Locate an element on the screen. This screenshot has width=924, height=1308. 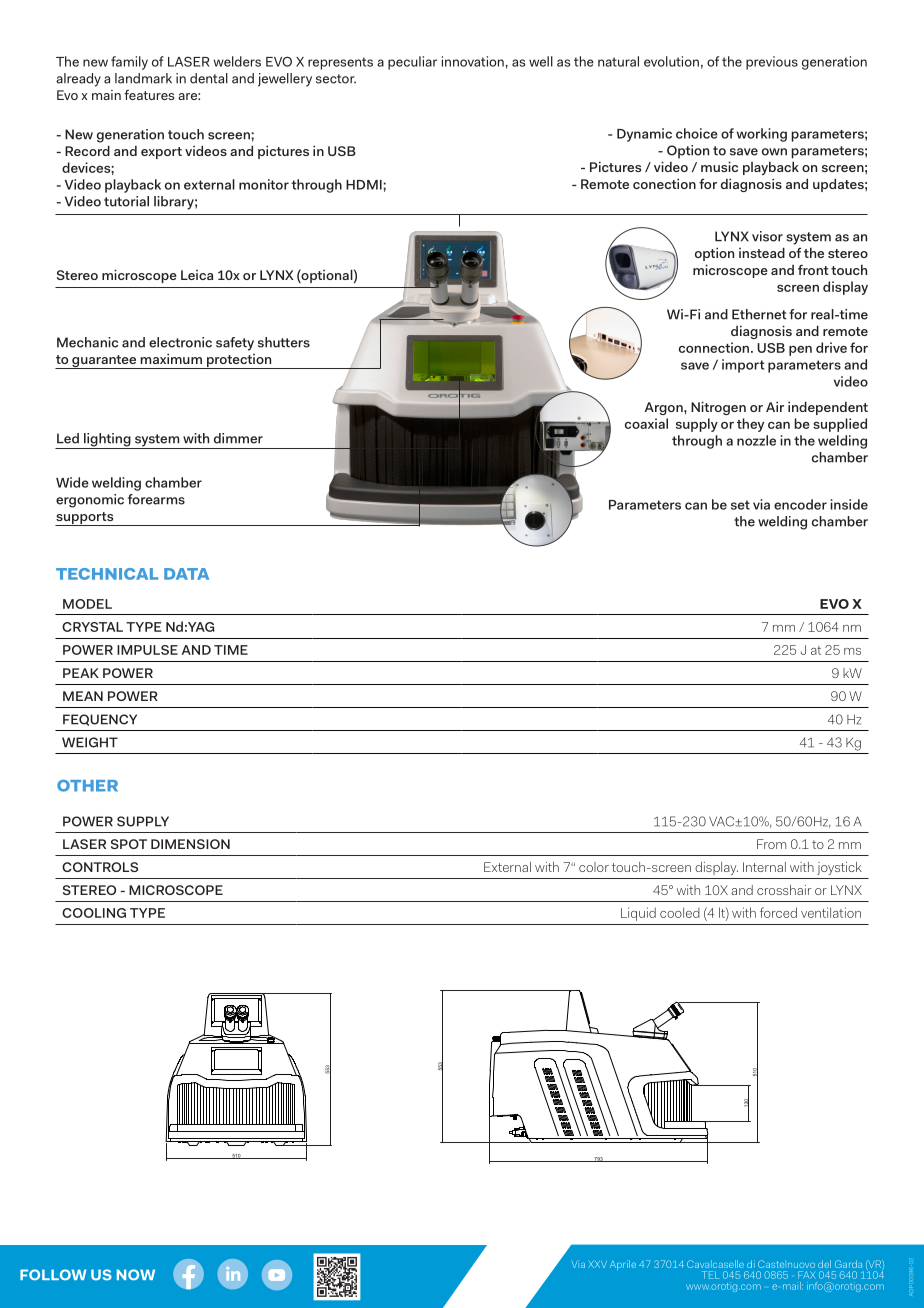
XXV is located at coordinates (597, 1264).
